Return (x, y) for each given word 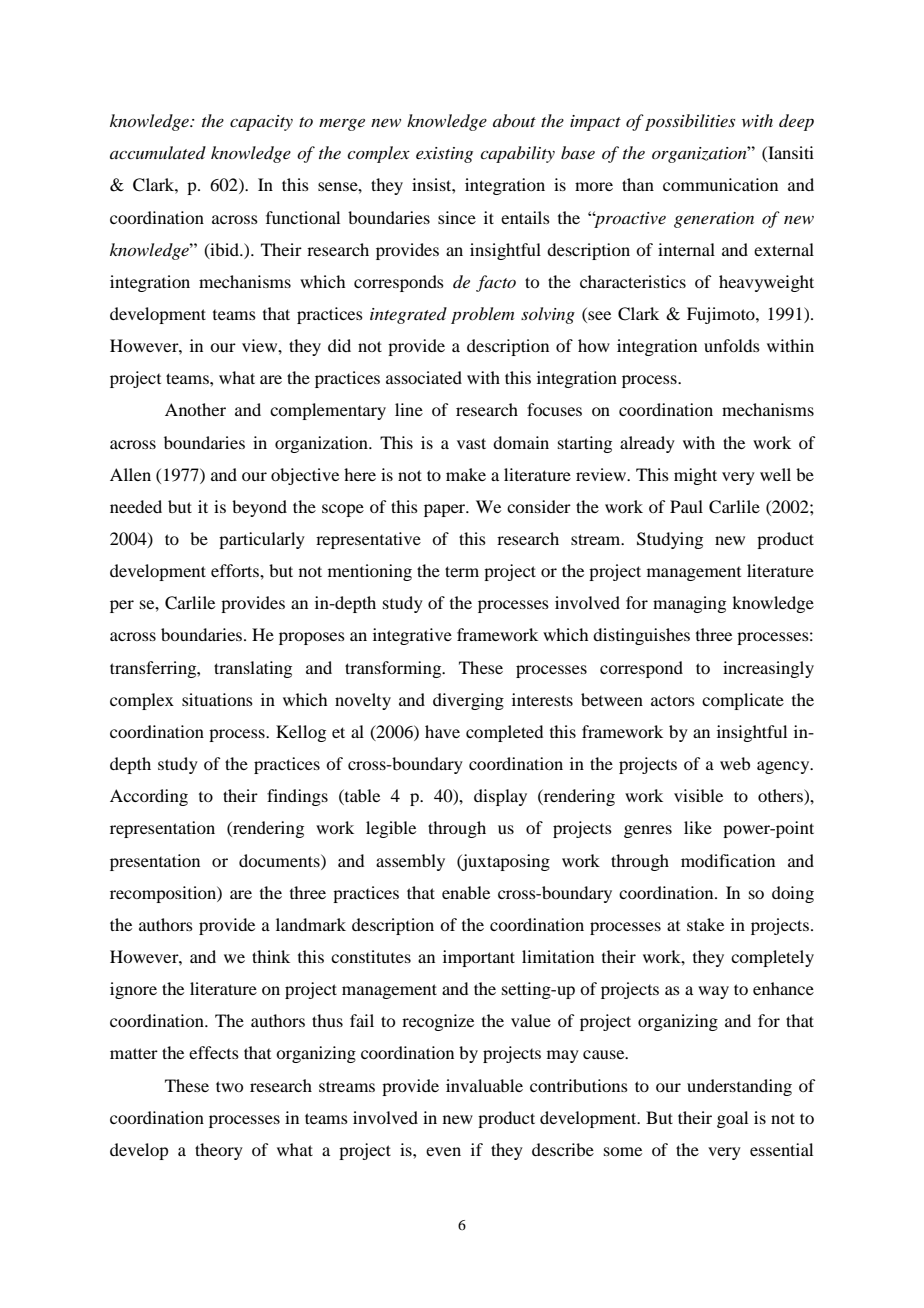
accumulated (158, 152)
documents (280, 860)
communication (720, 184)
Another (195, 409)
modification (728, 860)
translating (253, 669)
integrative (412, 636)
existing (444, 155)
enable (466, 892)
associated (424, 377)
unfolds (732, 345)
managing (689, 604)
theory (219, 1151)
